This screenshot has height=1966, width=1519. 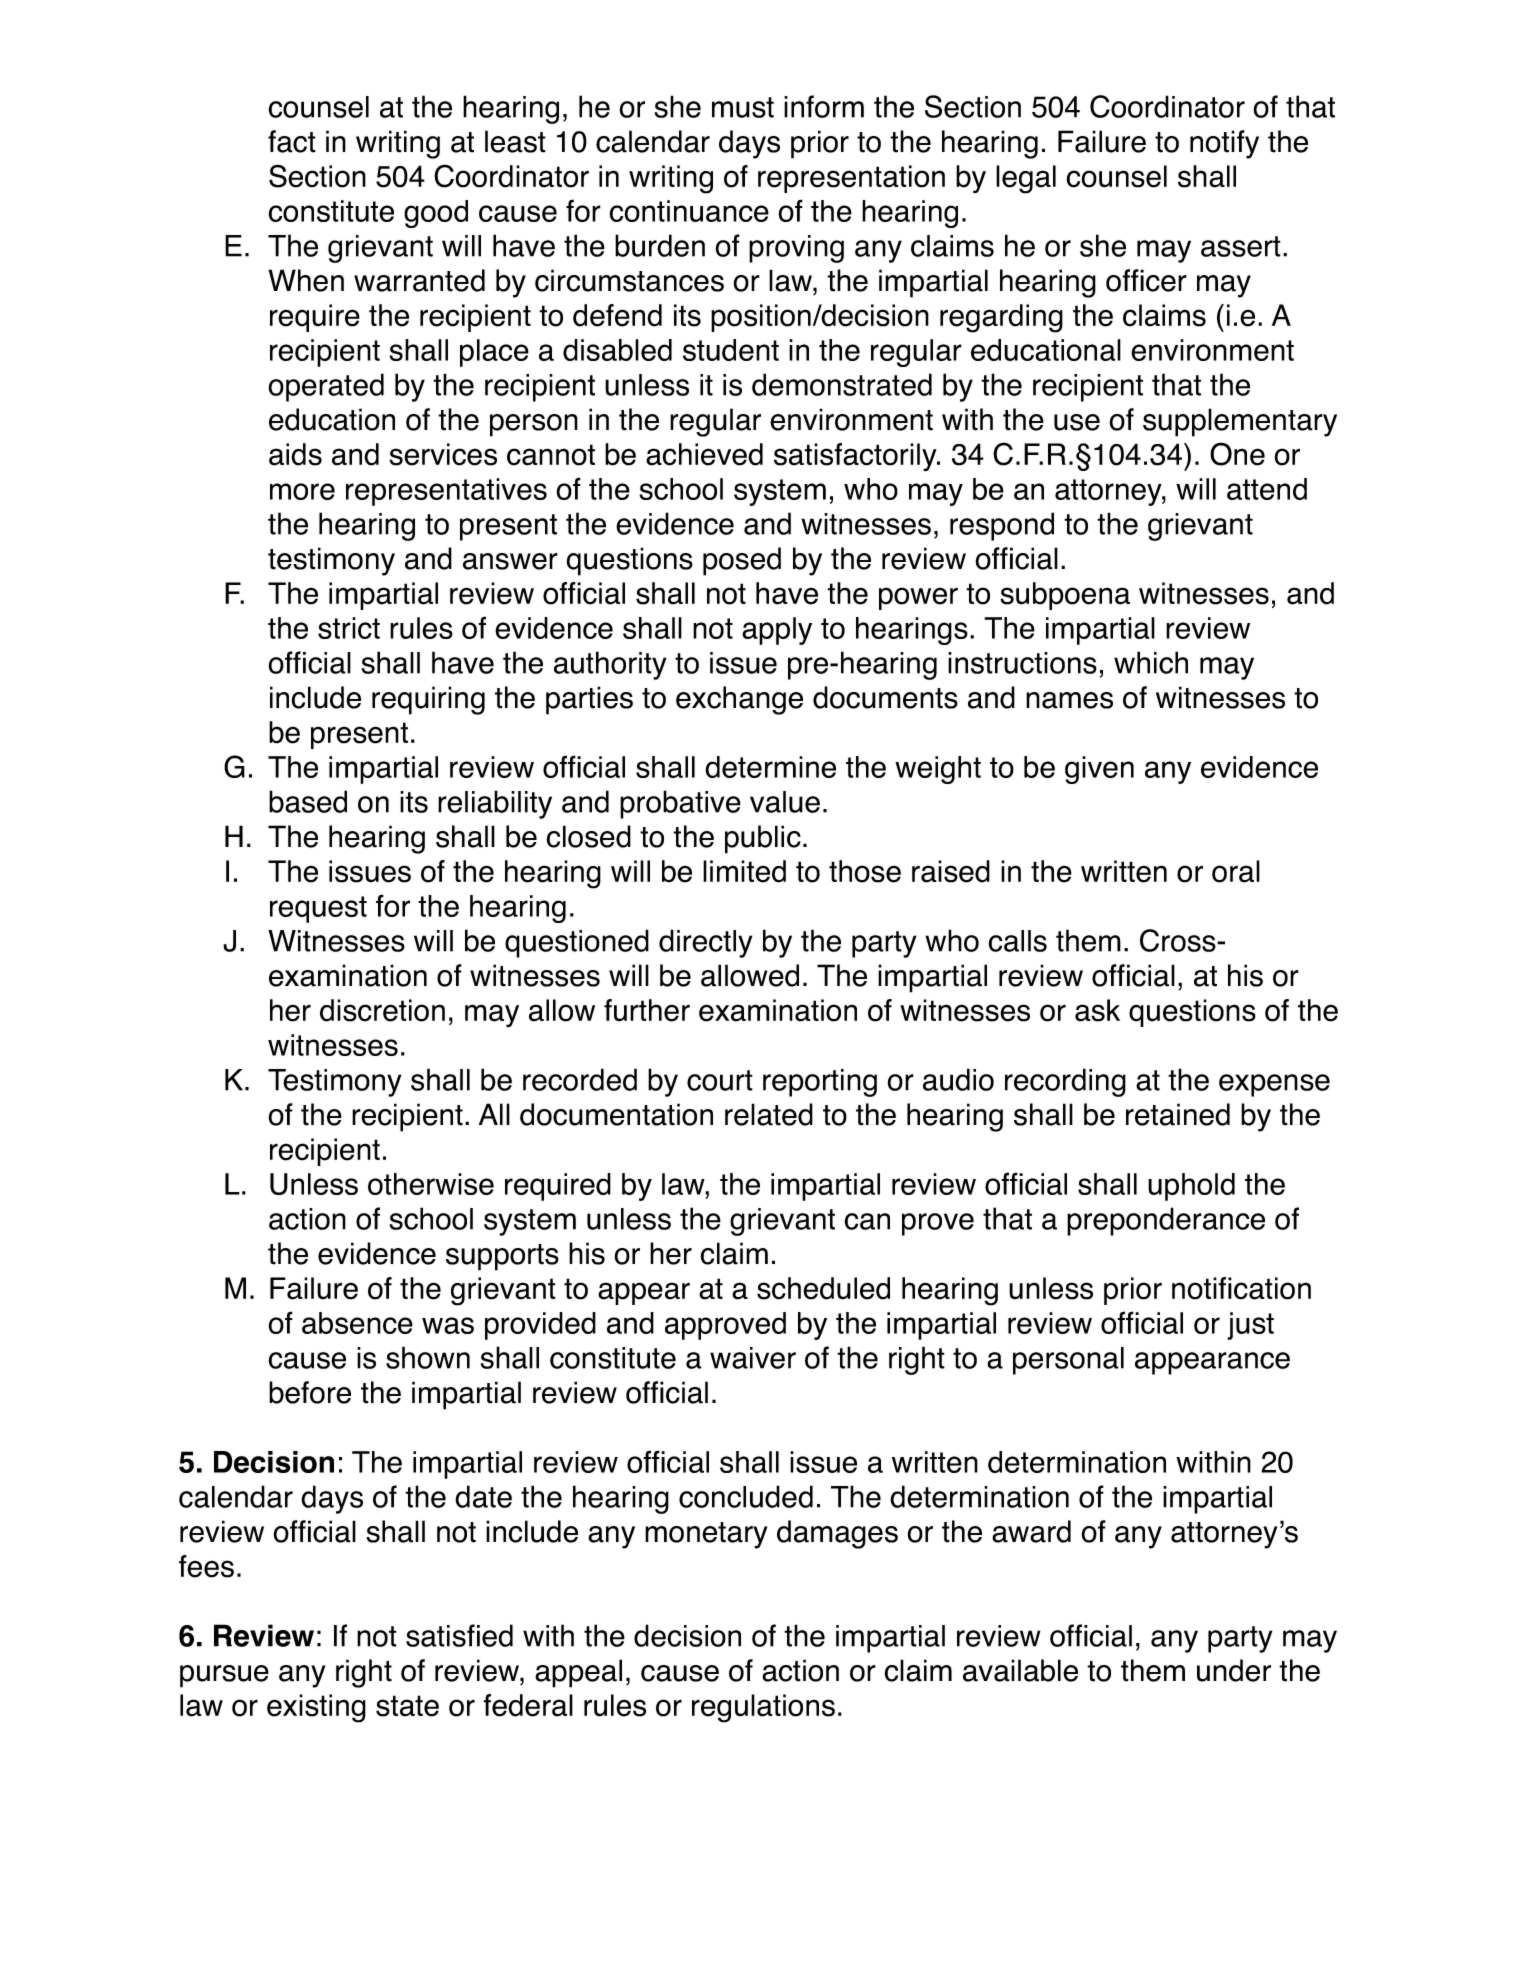 I want to click on apply, so click(x=777, y=631).
